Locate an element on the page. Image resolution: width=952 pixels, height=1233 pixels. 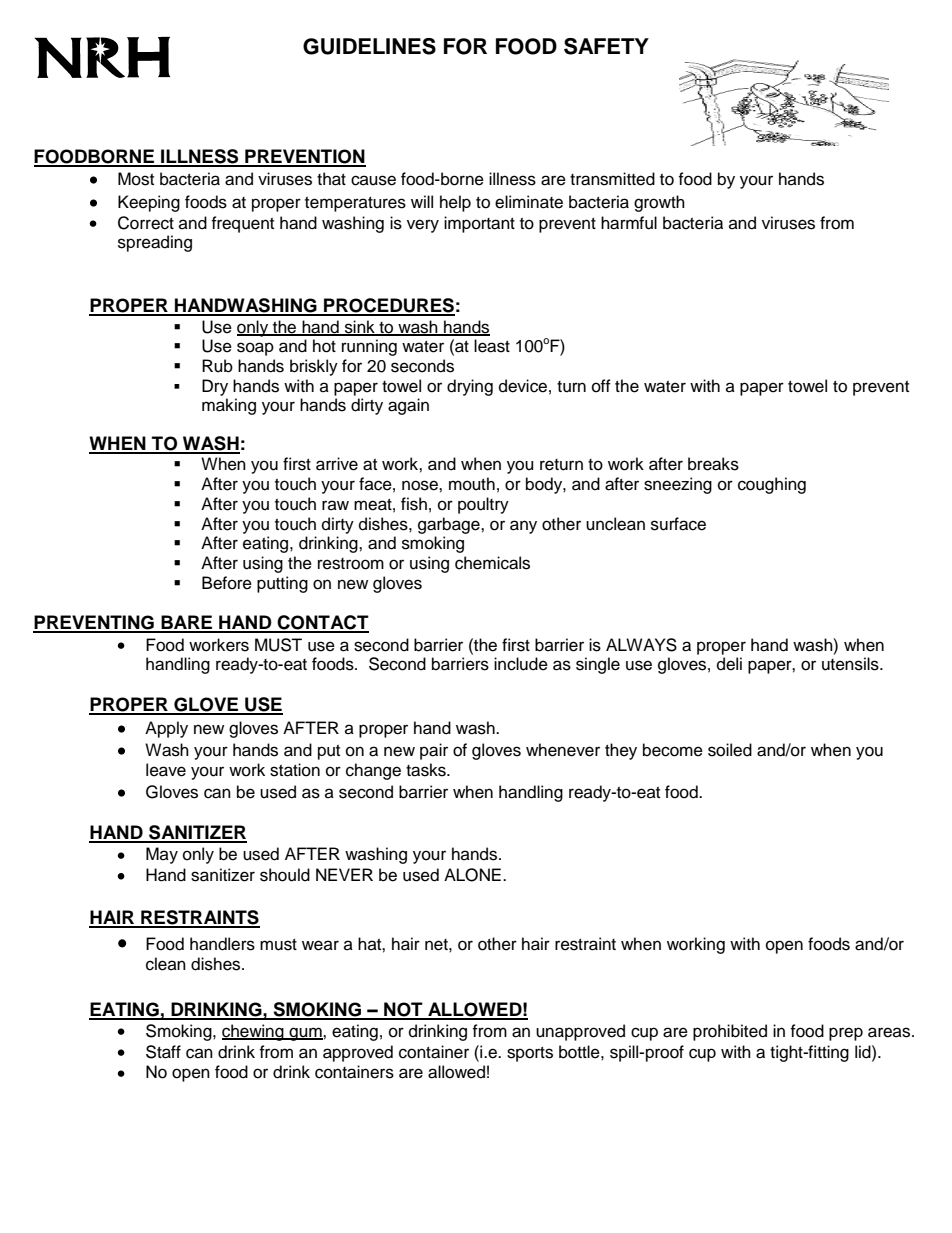
growth is located at coordinates (659, 203).
